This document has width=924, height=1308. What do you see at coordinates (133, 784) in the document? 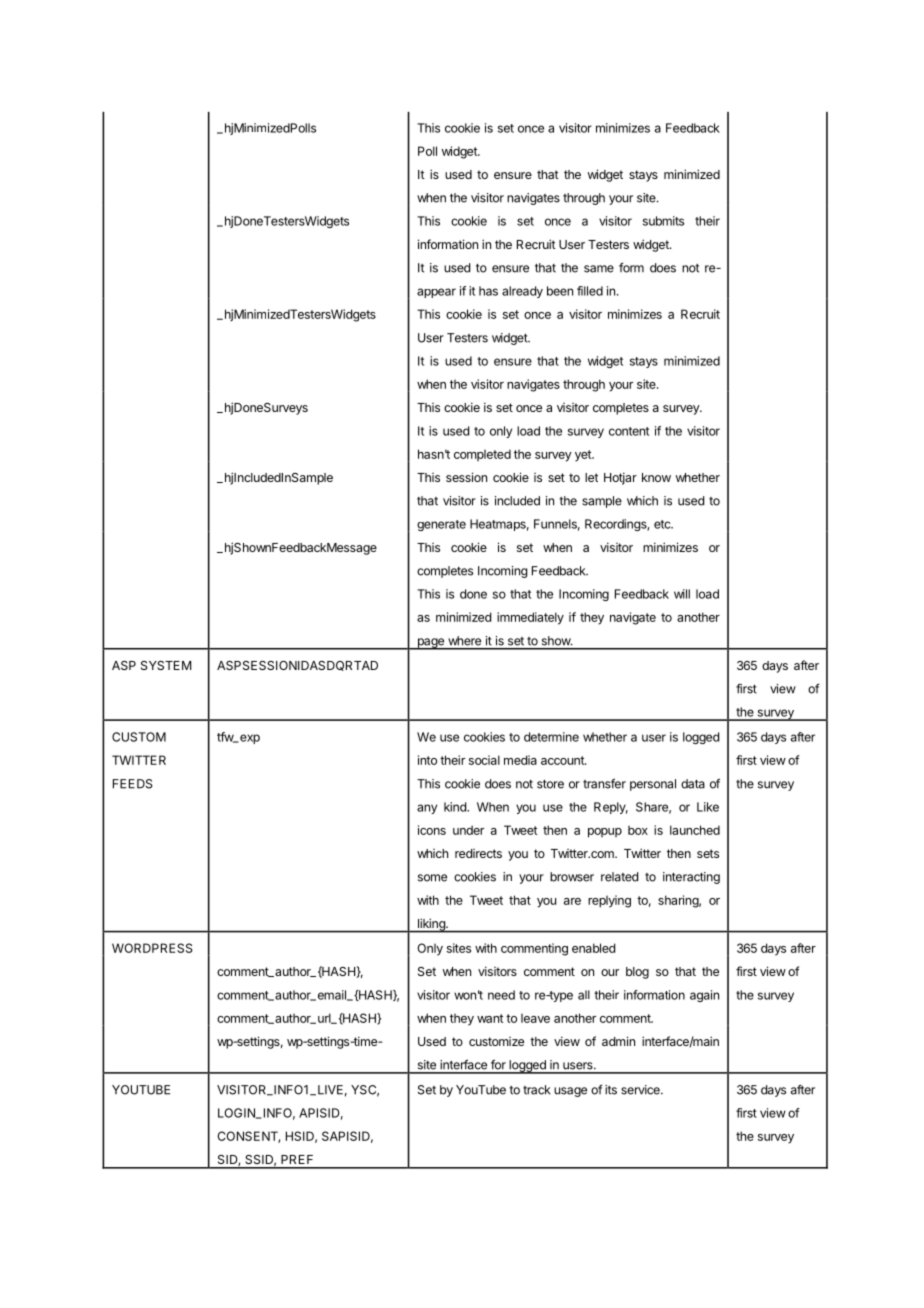
I see `FEEDS` at bounding box center [133, 784].
